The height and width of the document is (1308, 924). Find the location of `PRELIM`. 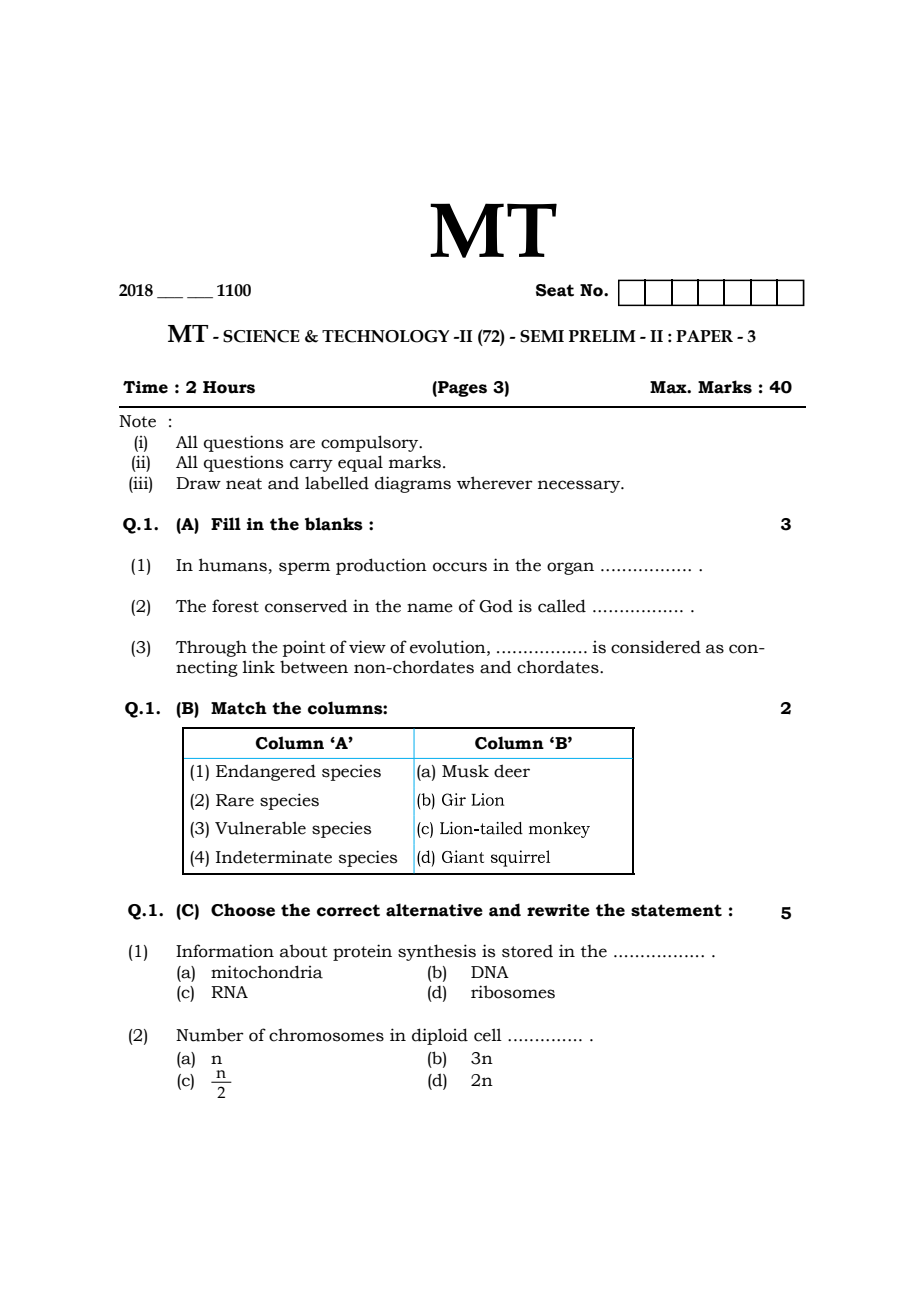

PRELIM is located at coordinates (602, 336).
